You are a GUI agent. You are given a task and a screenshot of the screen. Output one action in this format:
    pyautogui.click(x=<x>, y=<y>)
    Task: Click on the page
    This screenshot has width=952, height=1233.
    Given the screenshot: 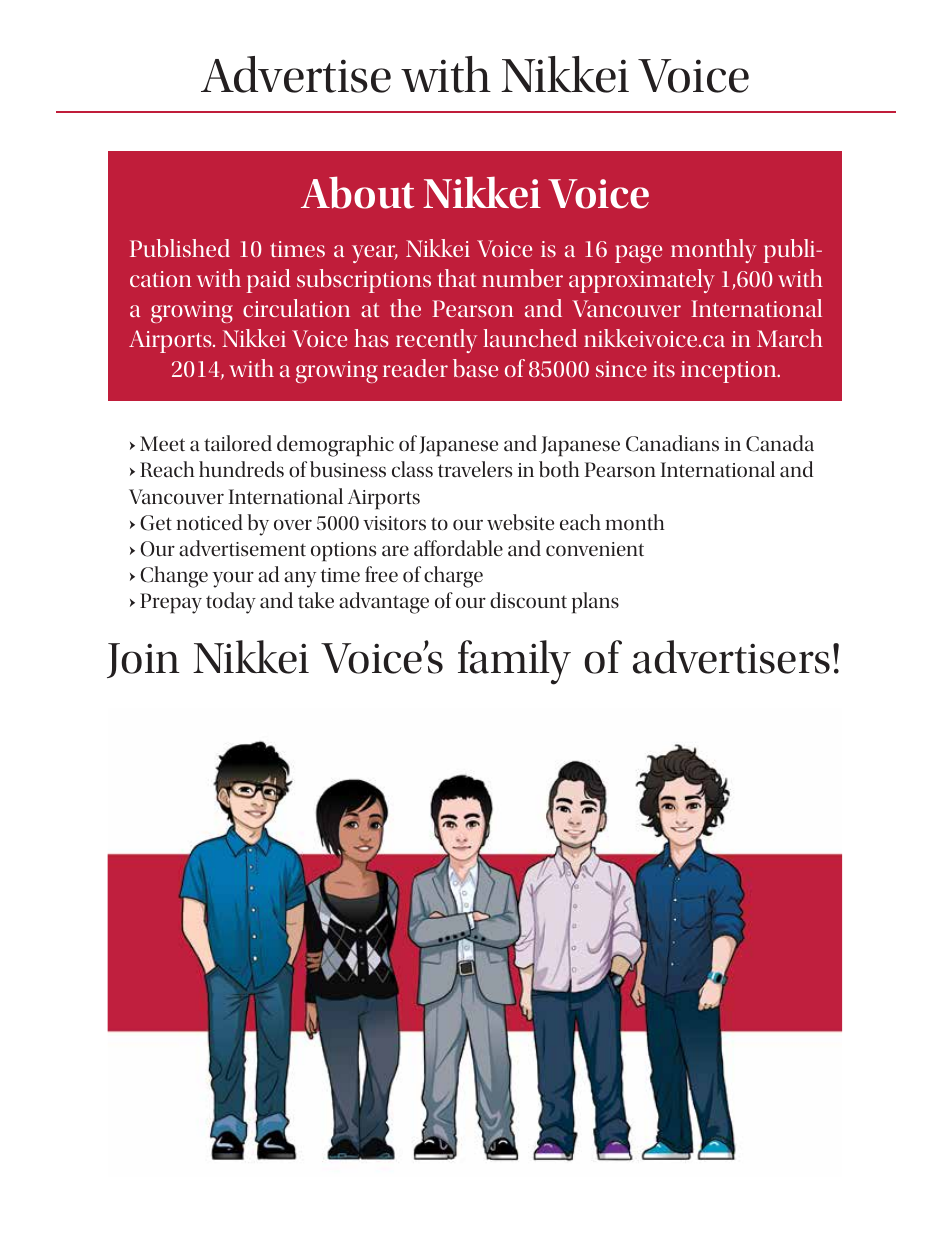 What is the action you would take?
    pyautogui.click(x=638, y=254)
